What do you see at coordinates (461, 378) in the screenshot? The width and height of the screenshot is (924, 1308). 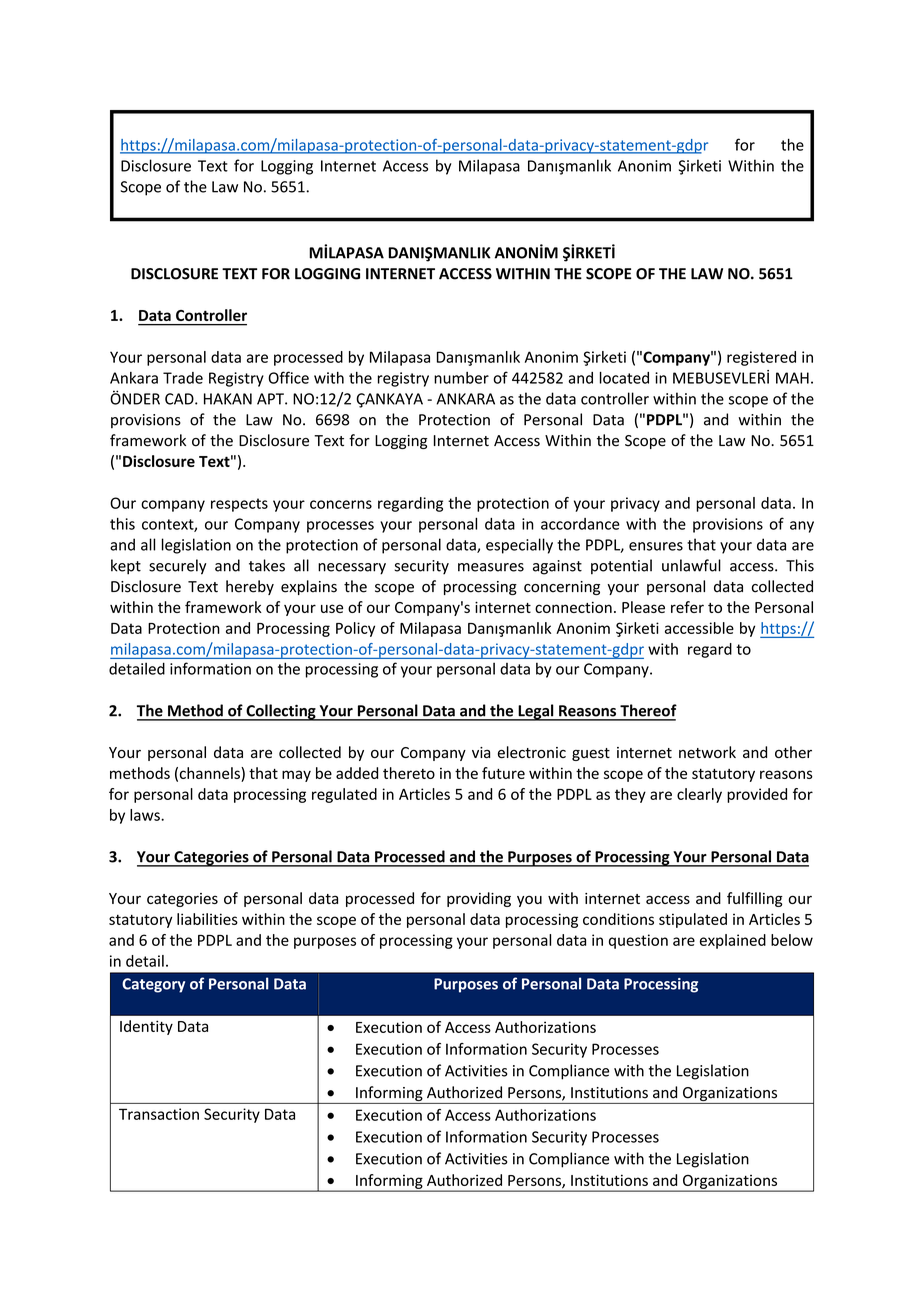 I see `number` at bounding box center [461, 378].
